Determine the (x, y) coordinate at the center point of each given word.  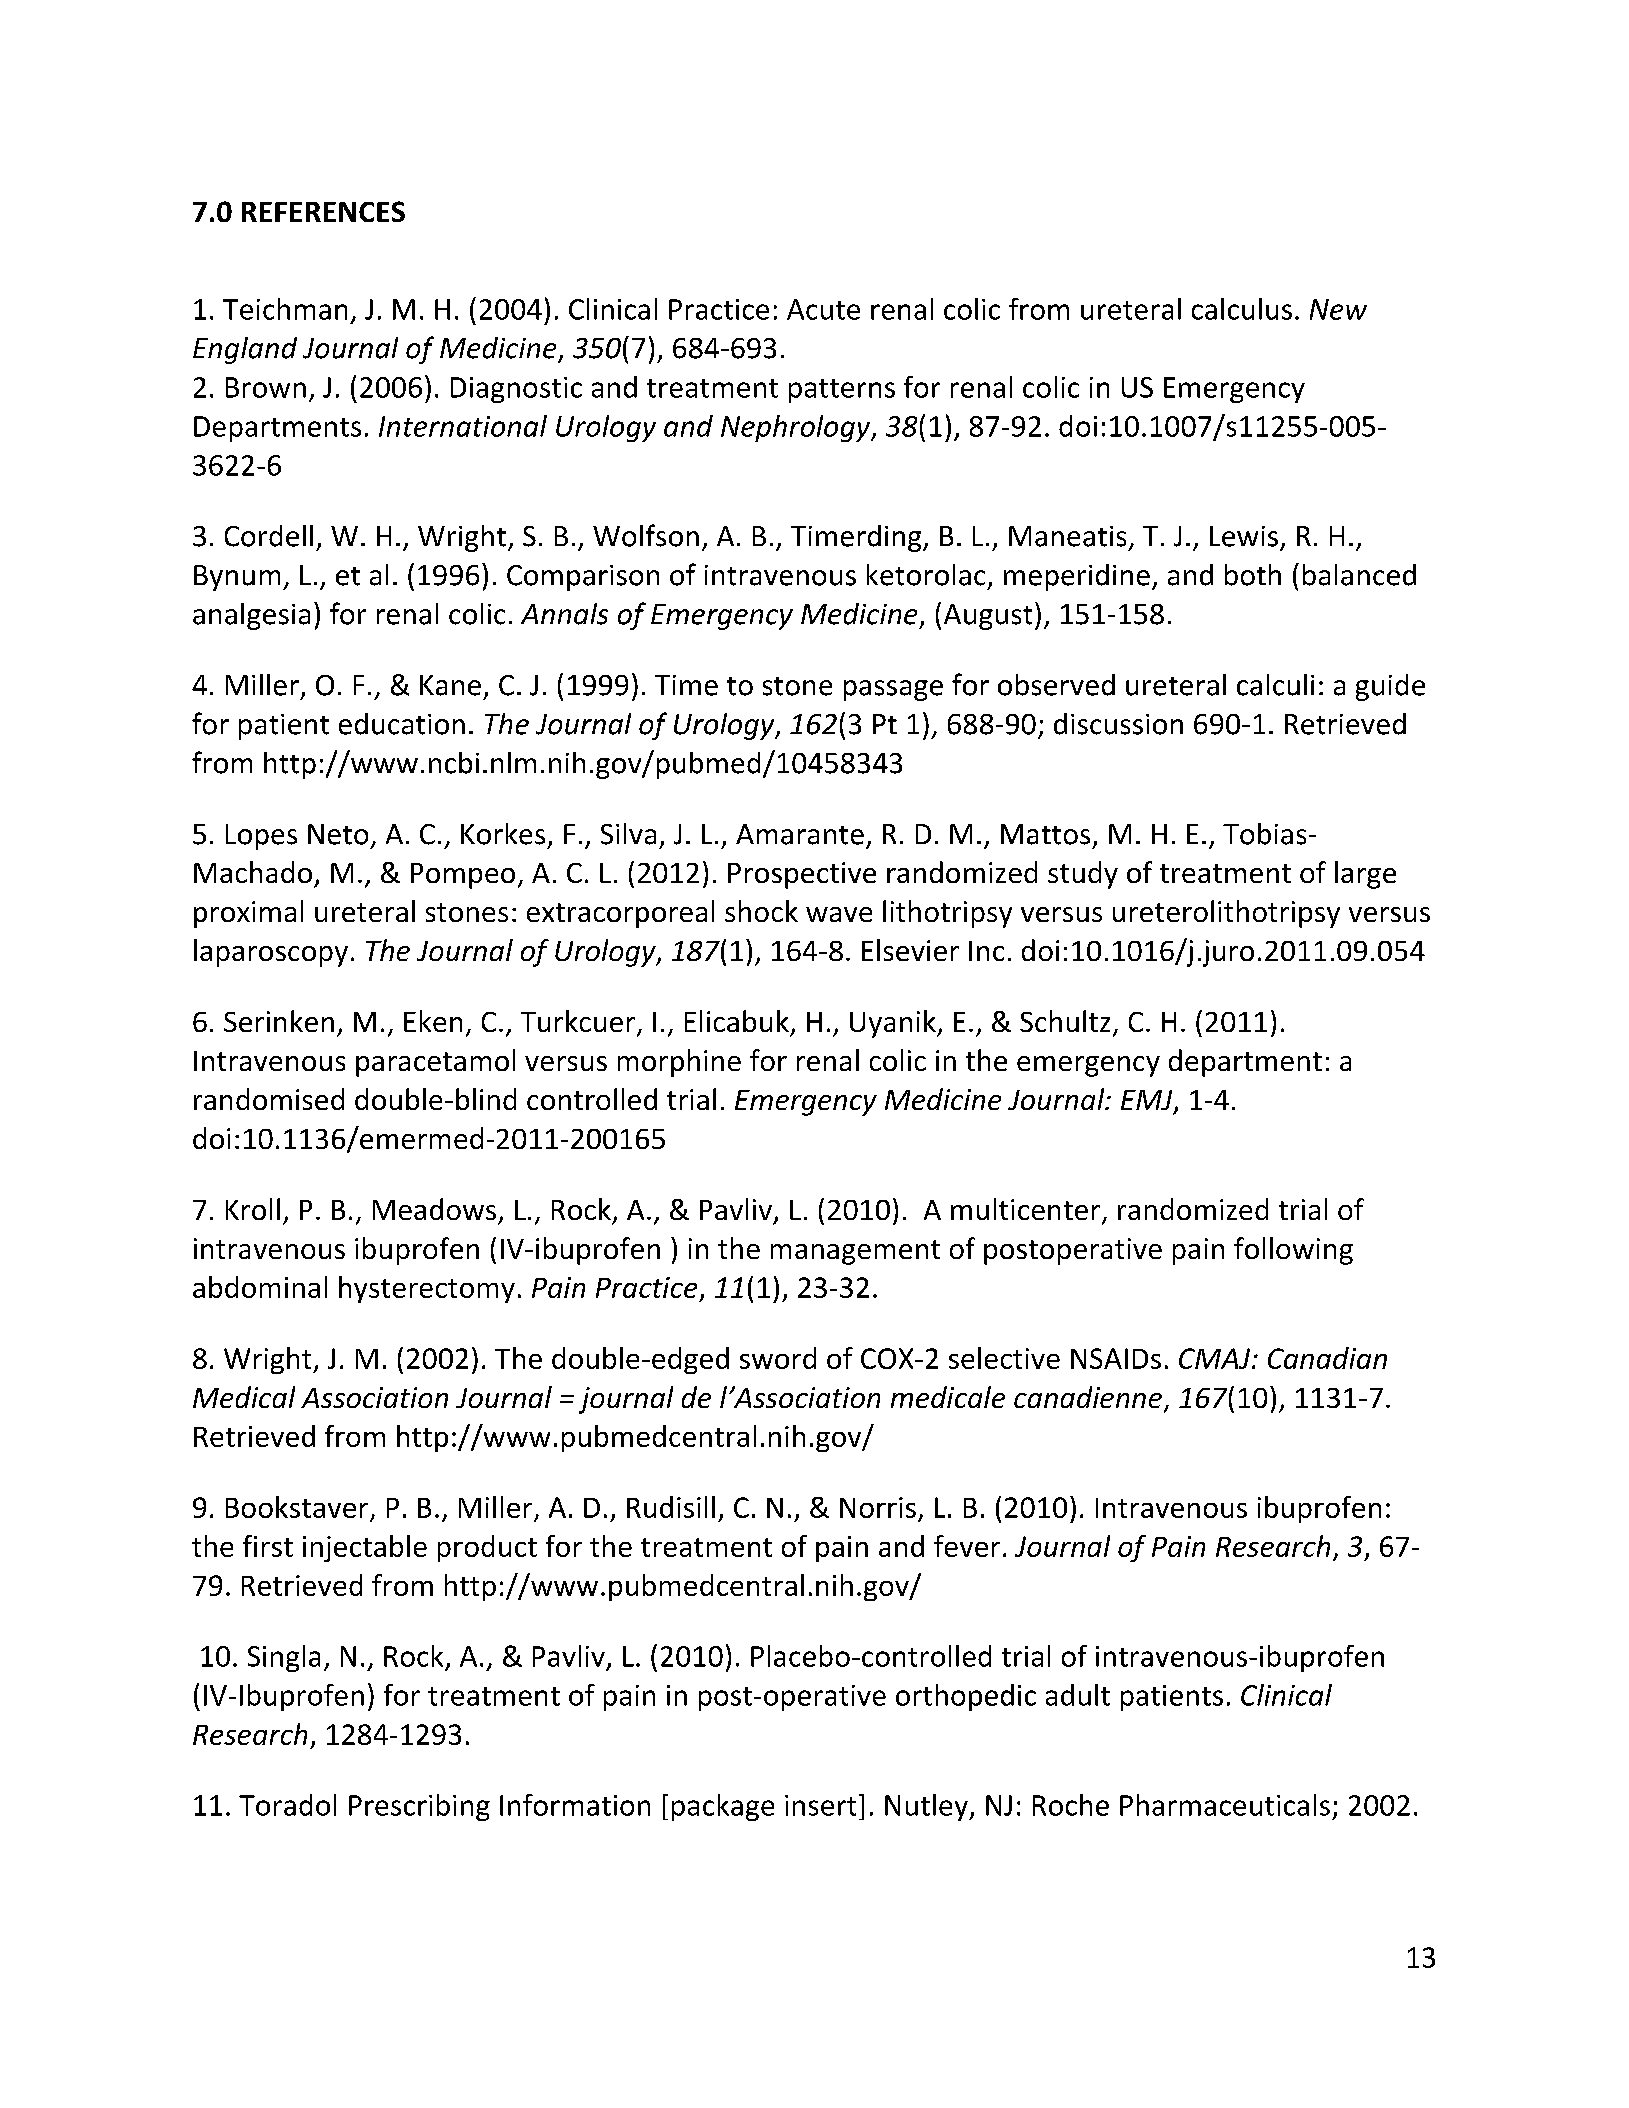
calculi (1275, 685)
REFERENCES (323, 211)
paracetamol (435, 1063)
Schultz (1065, 1021)
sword (778, 1358)
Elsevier (910, 950)
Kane (450, 685)
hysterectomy (427, 1289)
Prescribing (419, 1807)
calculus (1242, 309)
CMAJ (1214, 1358)
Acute (823, 309)
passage (893, 690)
